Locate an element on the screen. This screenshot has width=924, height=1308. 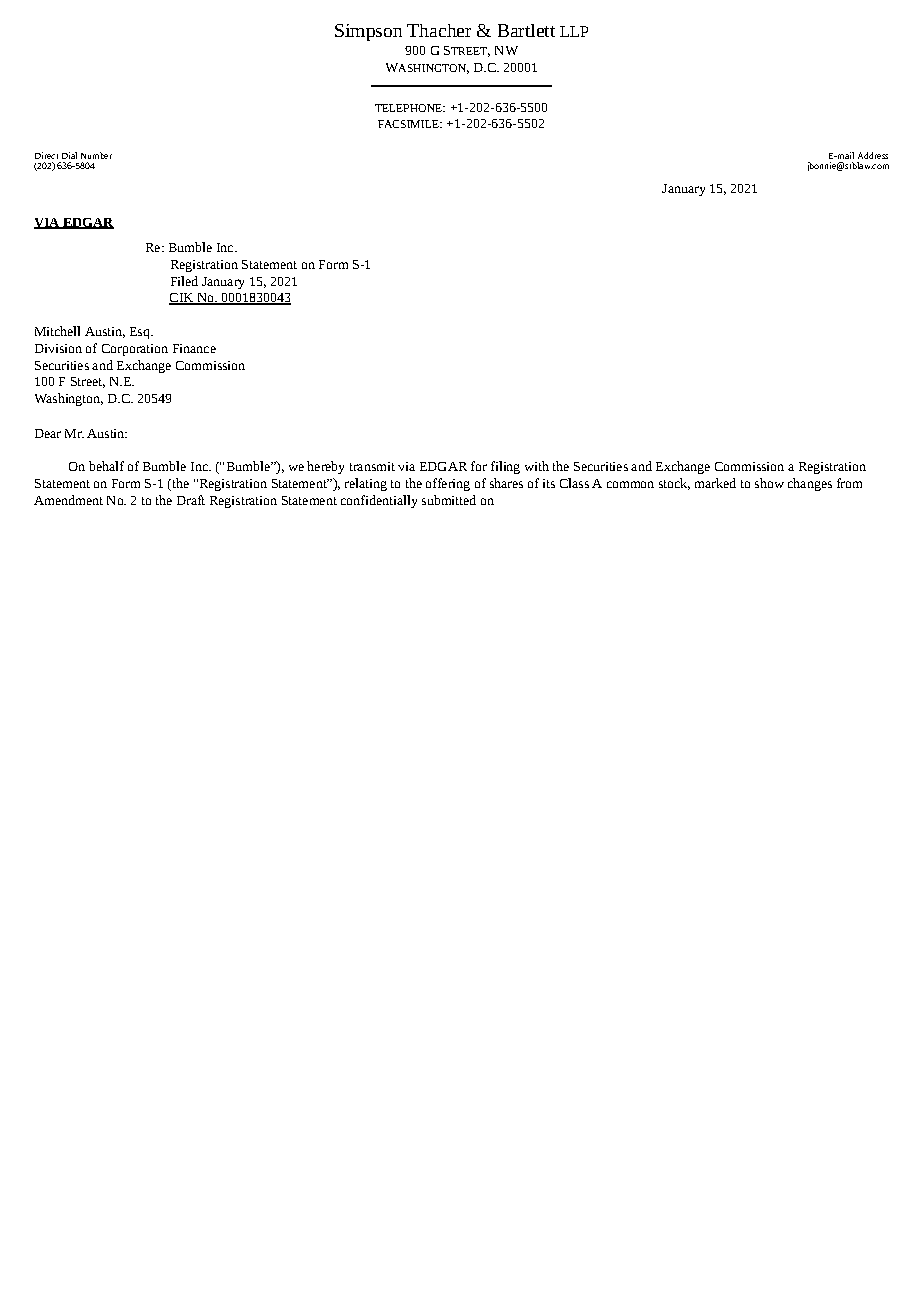
Simpson is located at coordinates (368, 32).
